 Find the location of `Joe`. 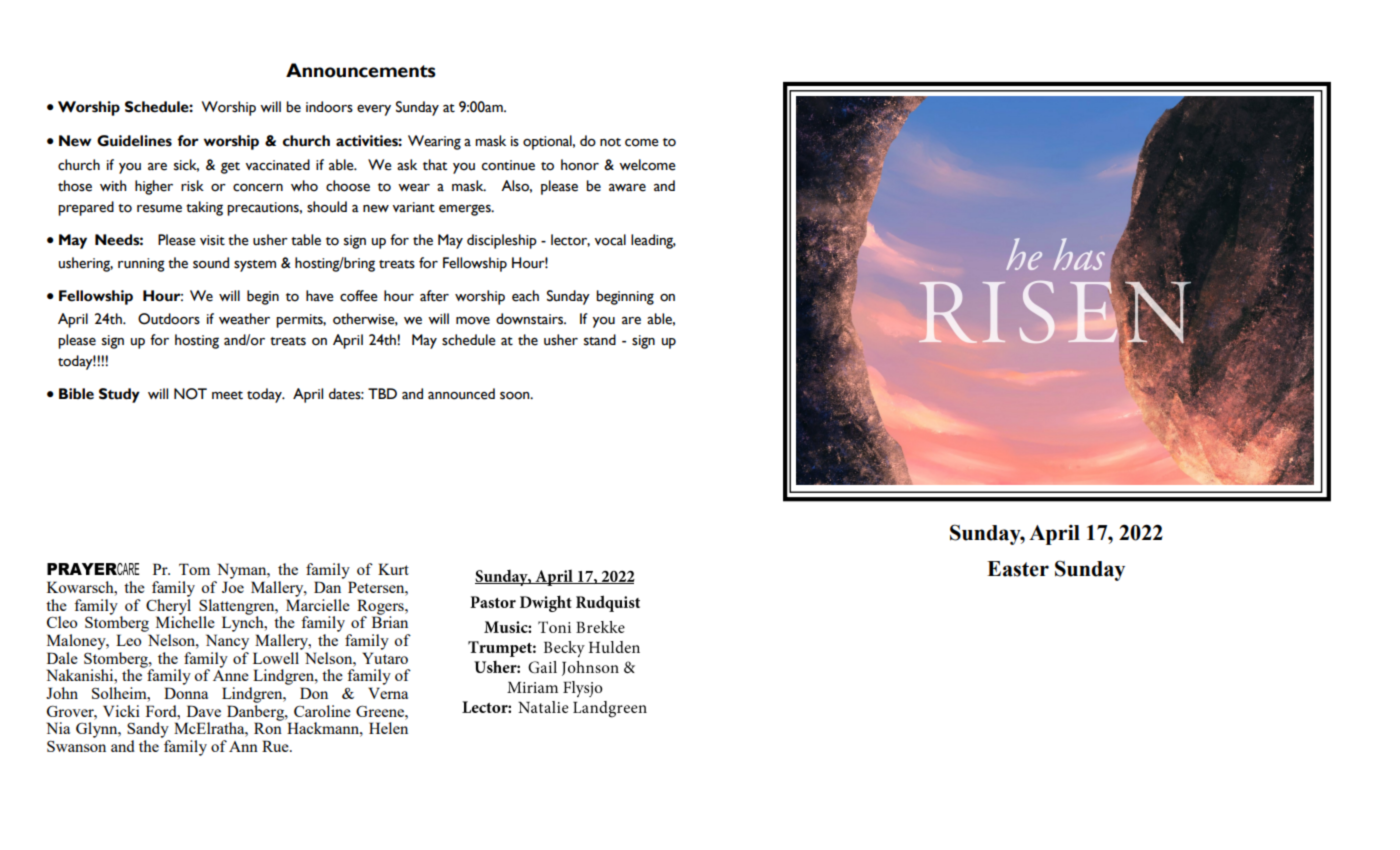

Joe is located at coordinates (233, 587).
